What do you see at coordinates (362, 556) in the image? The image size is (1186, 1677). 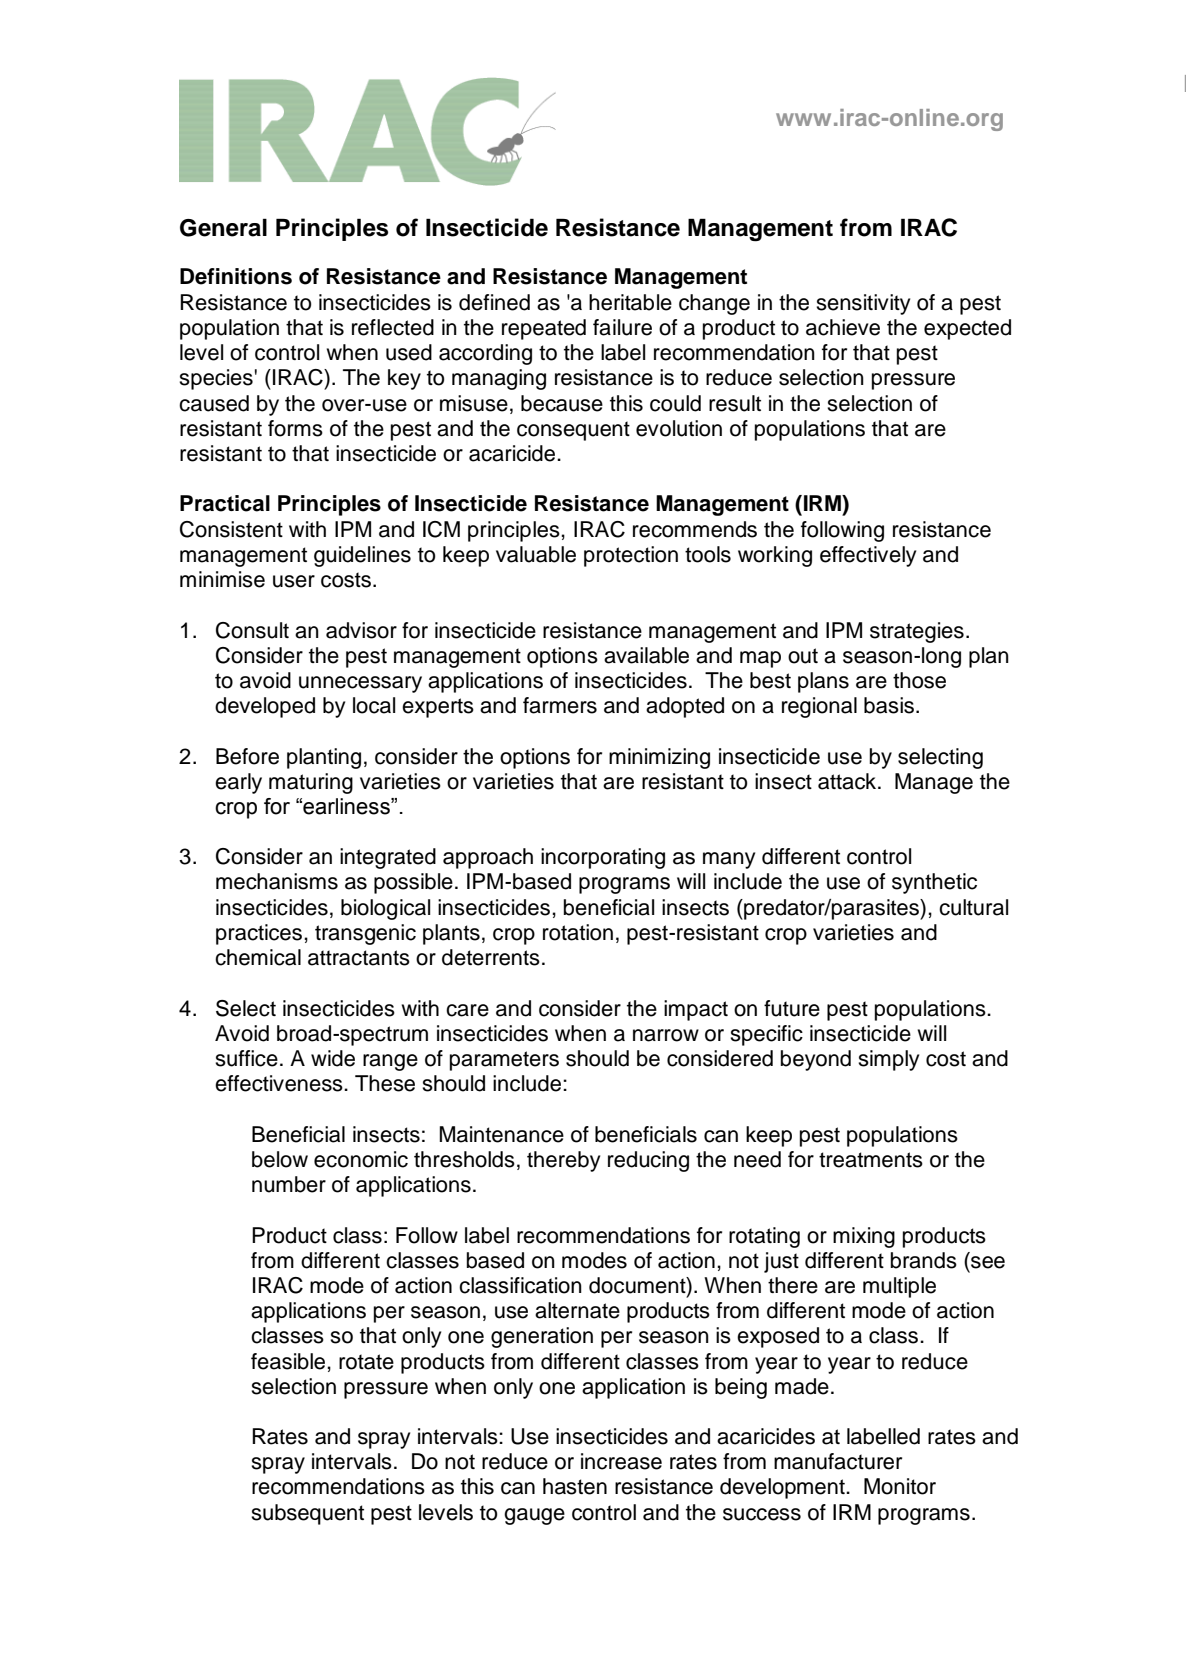 I see `guidelines` at bounding box center [362, 556].
